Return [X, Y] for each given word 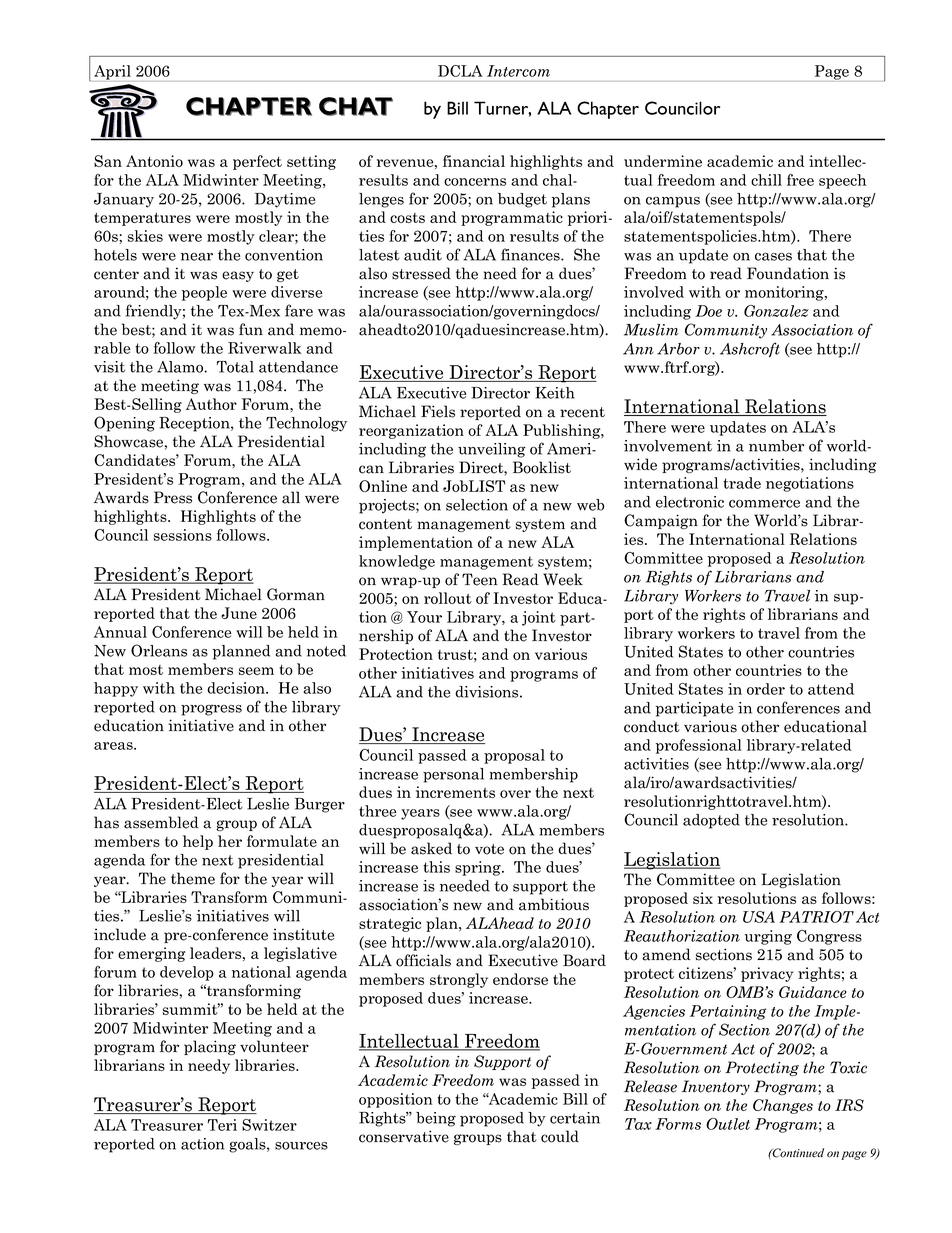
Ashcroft [750, 349]
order [766, 689]
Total [235, 367]
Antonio [154, 161]
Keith [555, 393]
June [239, 613]
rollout [448, 598]
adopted [711, 821]
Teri [222, 1125]
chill [766, 180]
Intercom [518, 71]
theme [193, 878]
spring [479, 868]
